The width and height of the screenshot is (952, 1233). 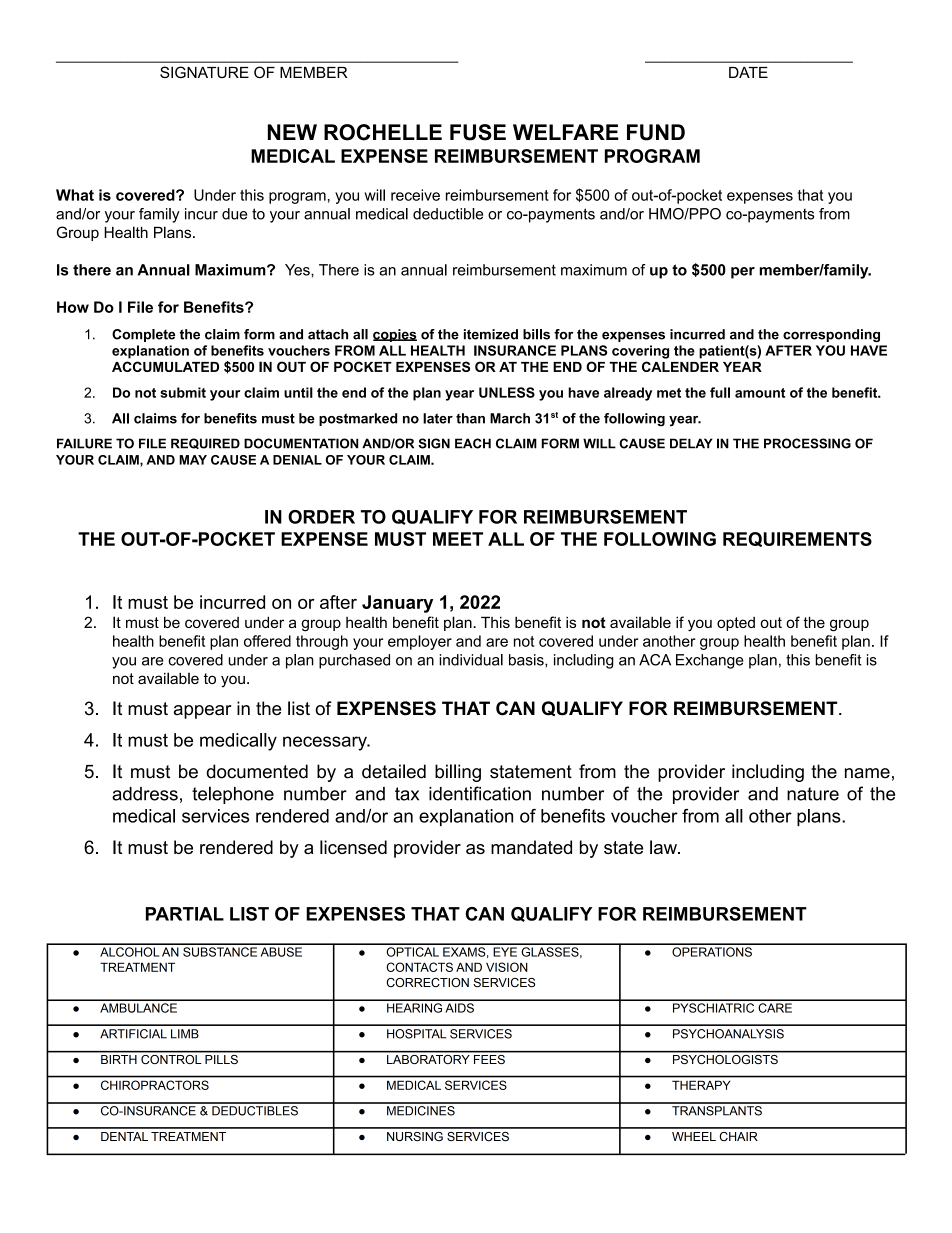 What do you see at coordinates (489, 1058) in the screenshot?
I see `FEES` at bounding box center [489, 1058].
